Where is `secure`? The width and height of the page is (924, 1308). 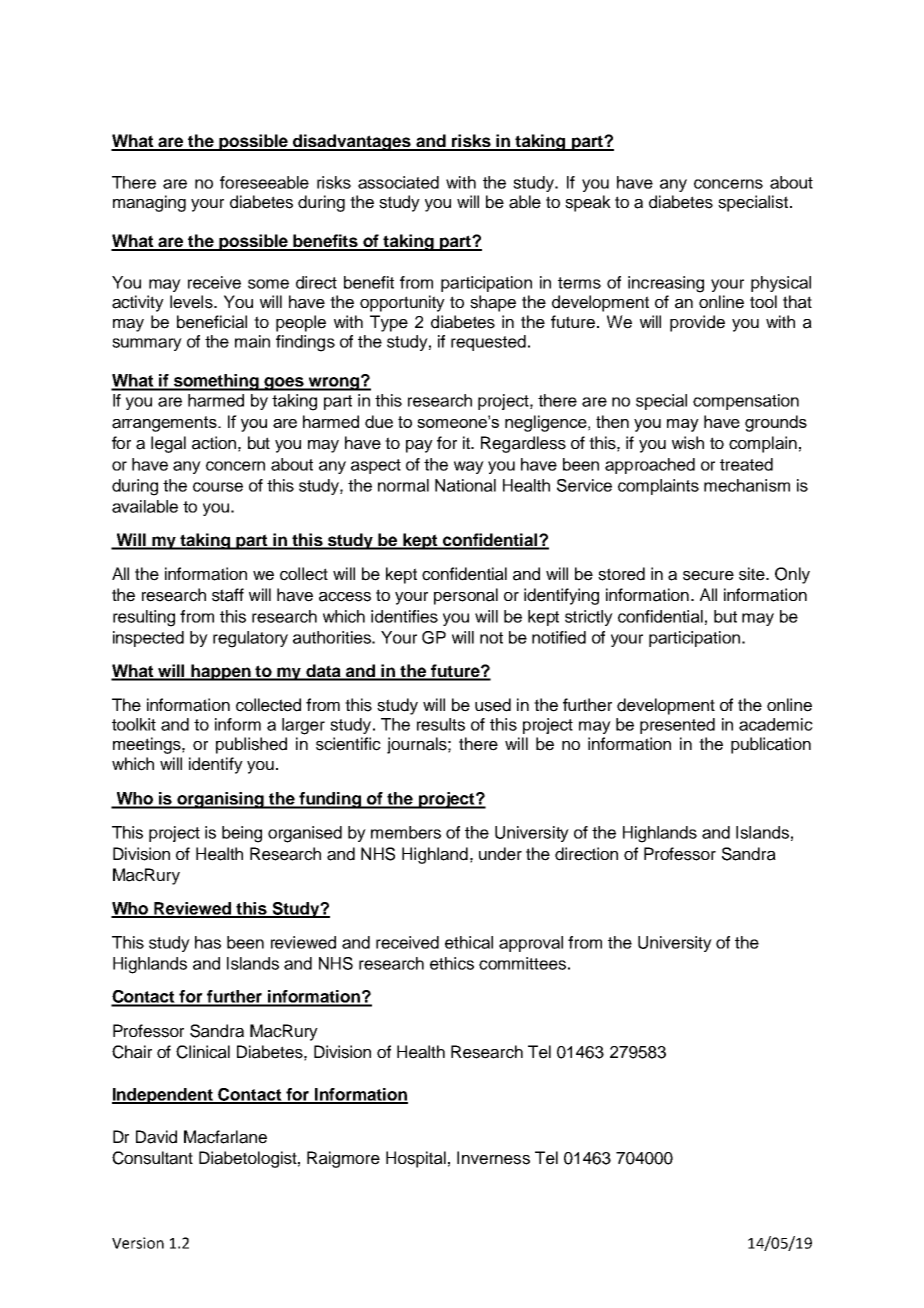
secure is located at coordinates (708, 576).
